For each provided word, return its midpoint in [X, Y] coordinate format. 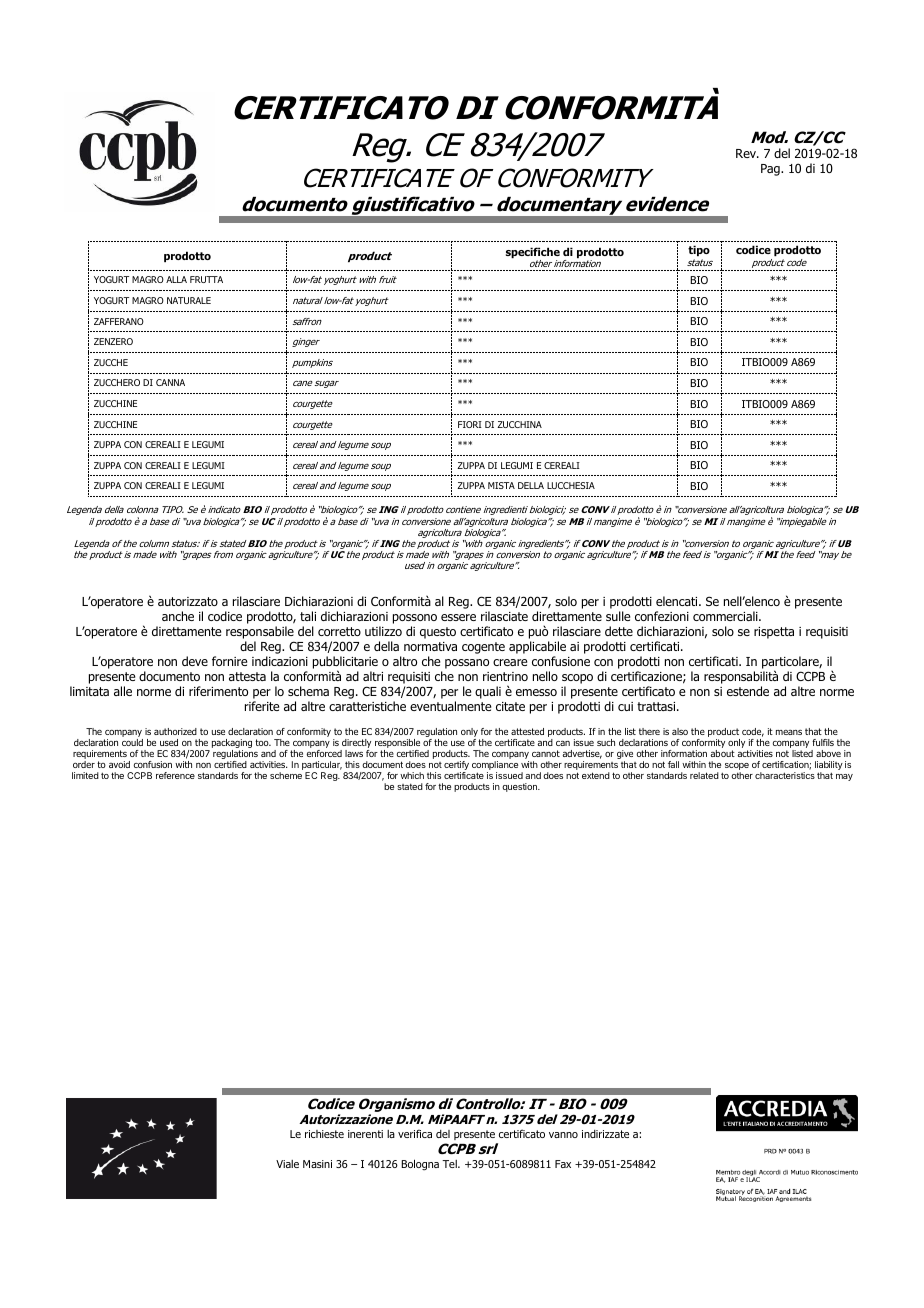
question [520, 787]
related [704, 775]
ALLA [176, 279]
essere [458, 617]
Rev [747, 153]
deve [195, 661]
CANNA [170, 382]
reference [175, 775]
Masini [317, 1164]
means [789, 732]
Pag [771, 170]
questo [438, 633]
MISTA [501, 485]
